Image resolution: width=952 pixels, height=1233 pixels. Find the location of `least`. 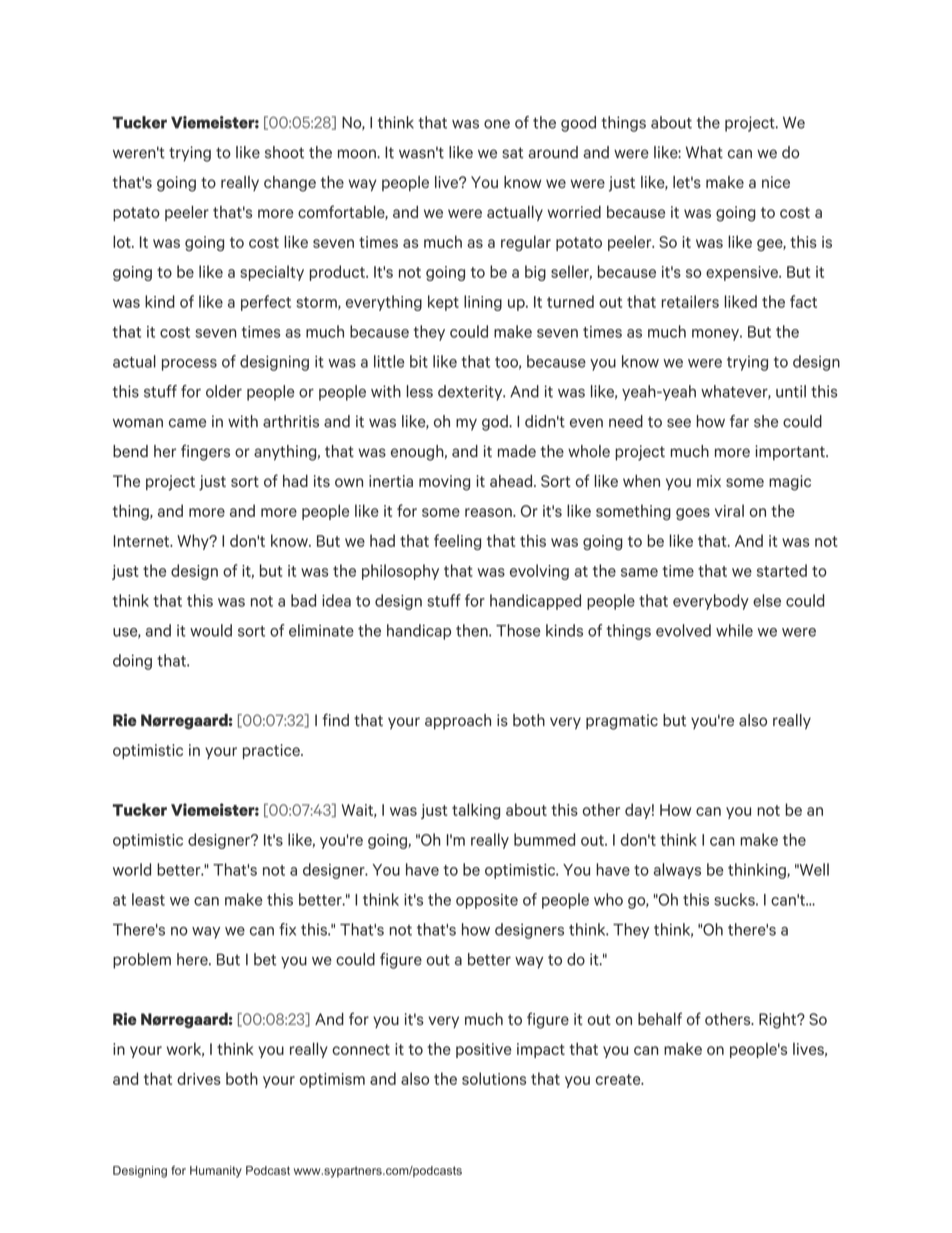

least is located at coordinates (148, 899).
